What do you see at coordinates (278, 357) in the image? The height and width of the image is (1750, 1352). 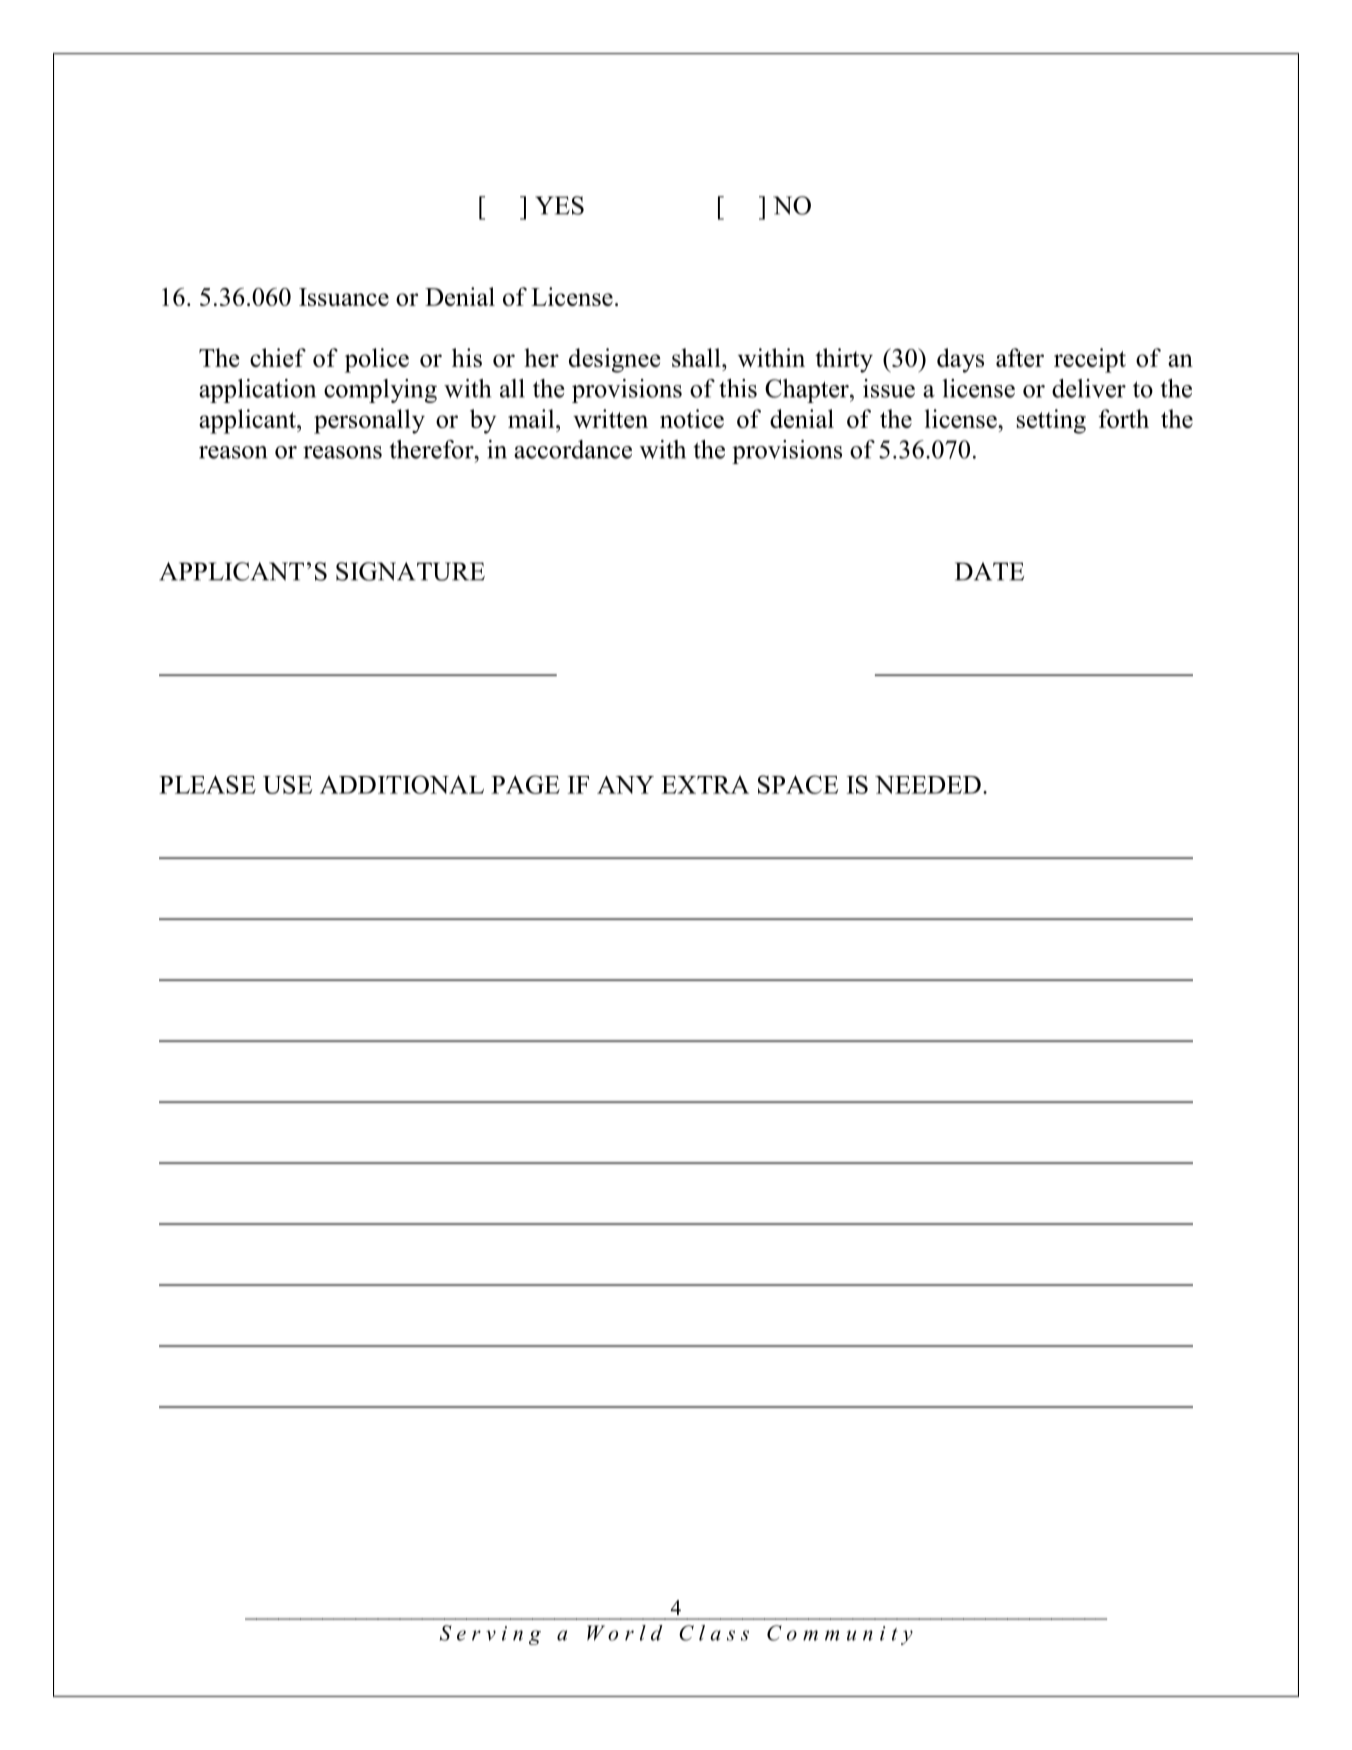 I see `chief` at bounding box center [278, 357].
